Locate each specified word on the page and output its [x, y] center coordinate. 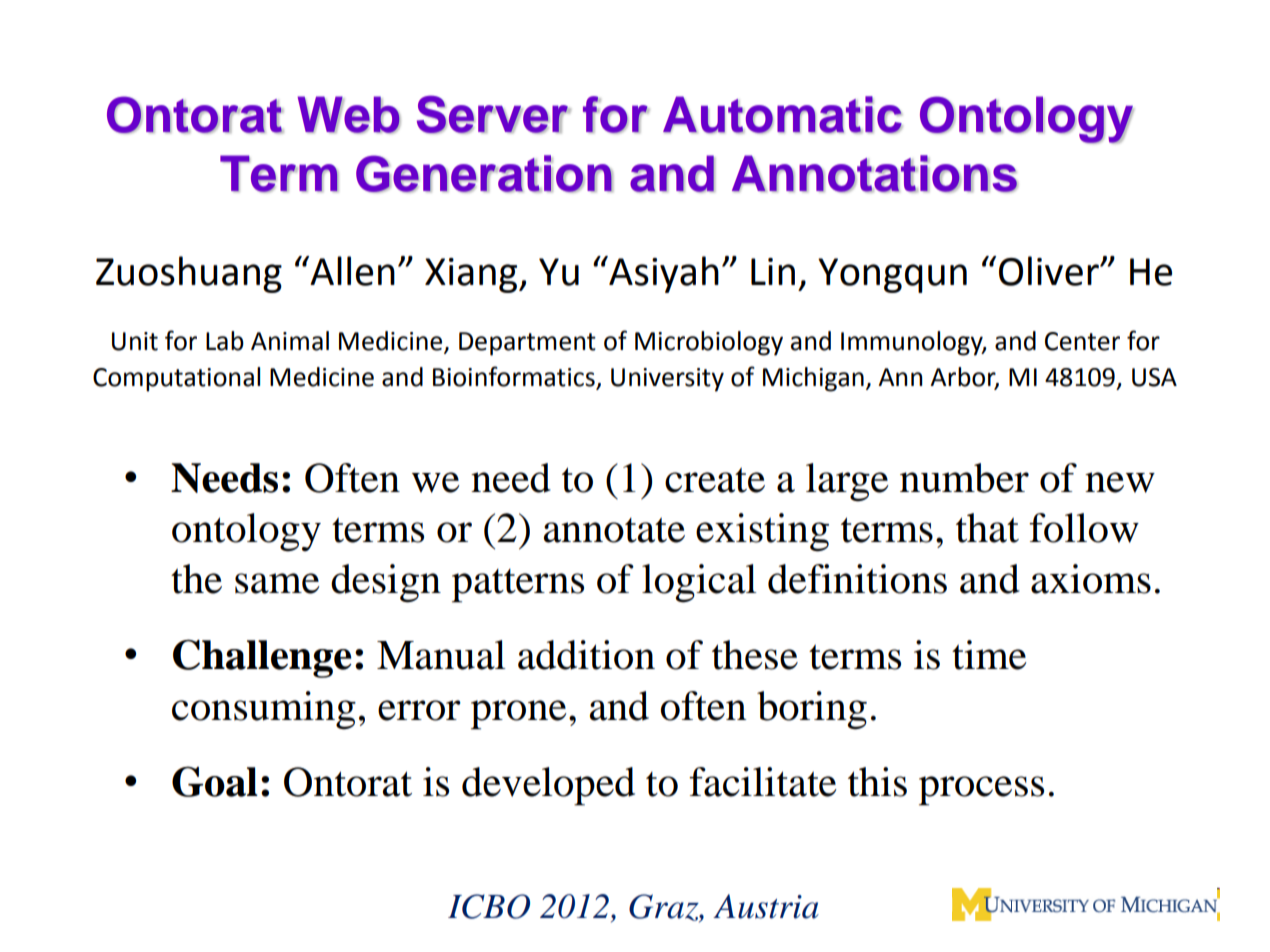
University [667, 380]
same [277, 583]
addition [586, 655]
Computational [176, 379]
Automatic [783, 115]
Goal [215, 781]
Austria [766, 906]
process [981, 791]
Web [349, 115]
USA [1154, 377]
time [989, 655]
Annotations [875, 174]
